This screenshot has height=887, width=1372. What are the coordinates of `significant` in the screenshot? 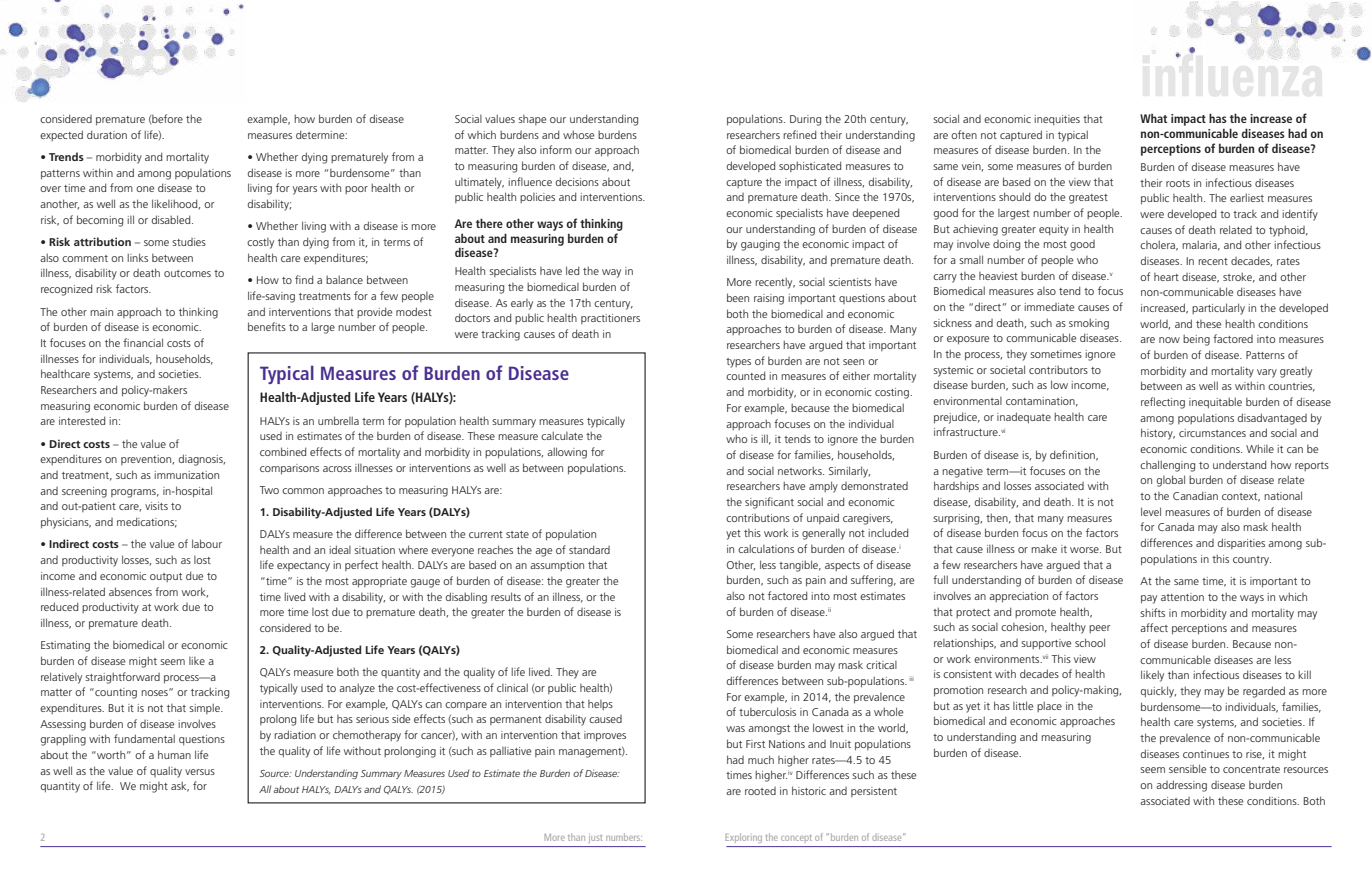 It's located at (769, 503).
